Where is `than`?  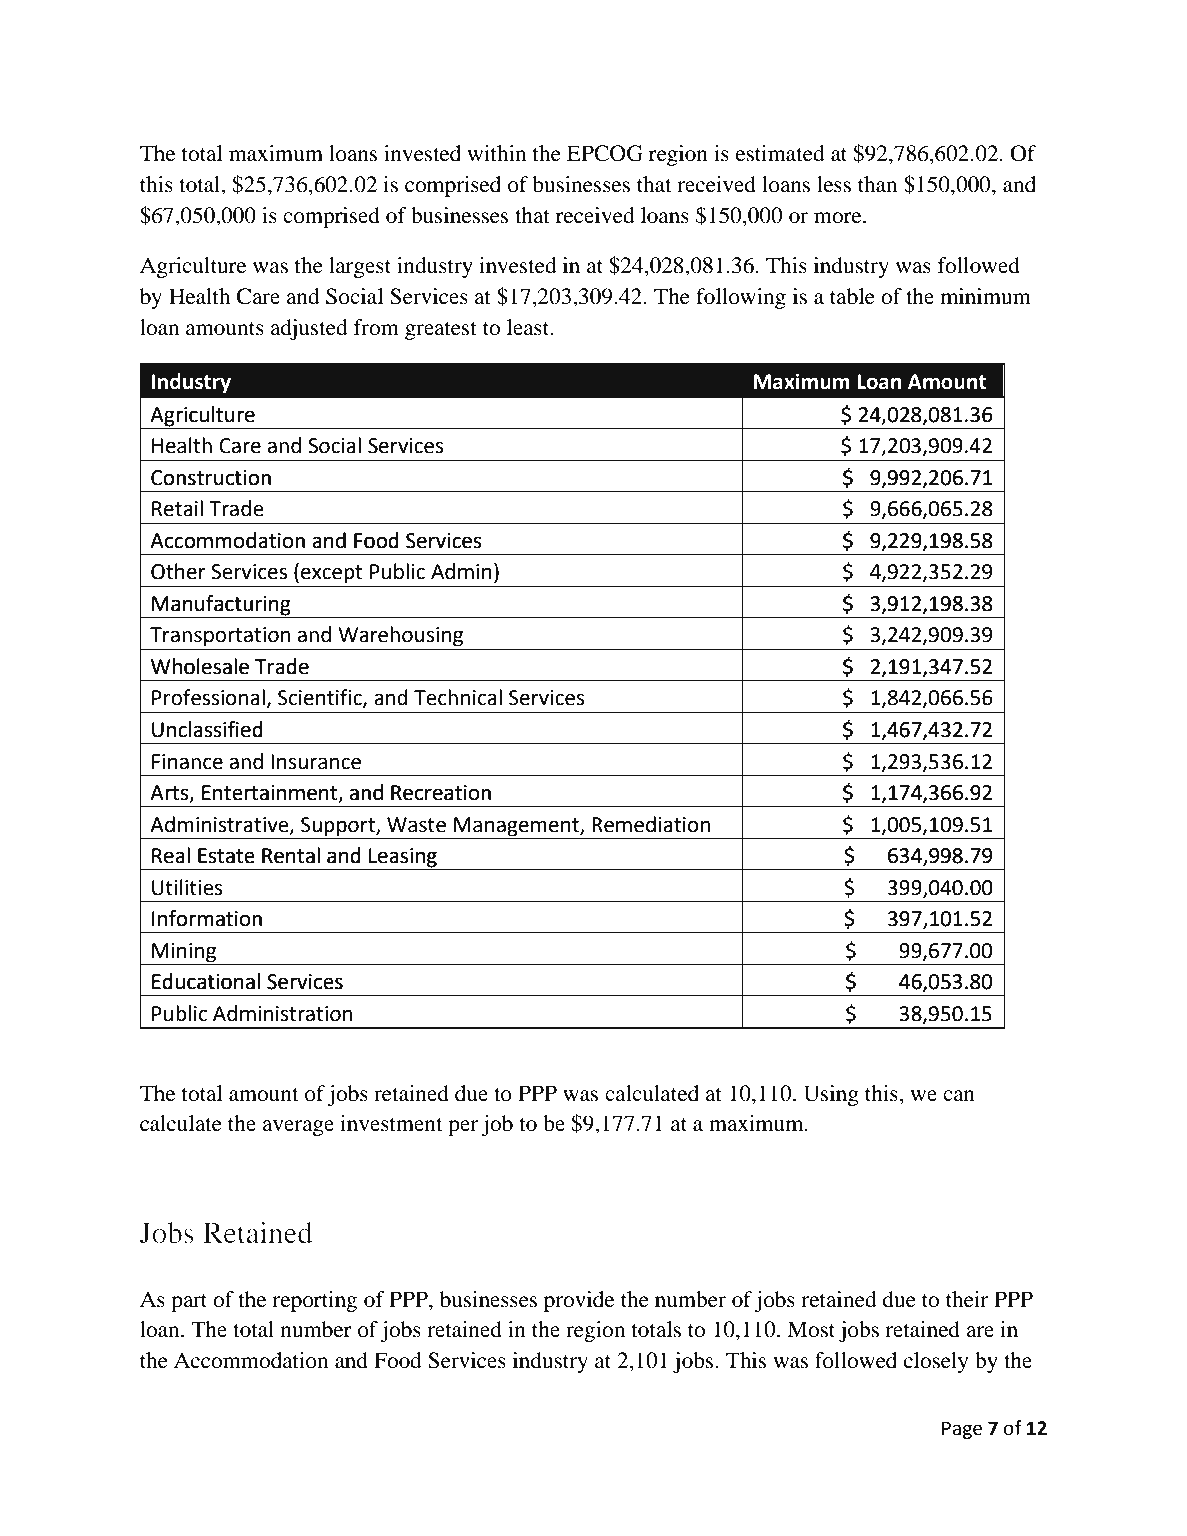
than is located at coordinates (877, 184).
